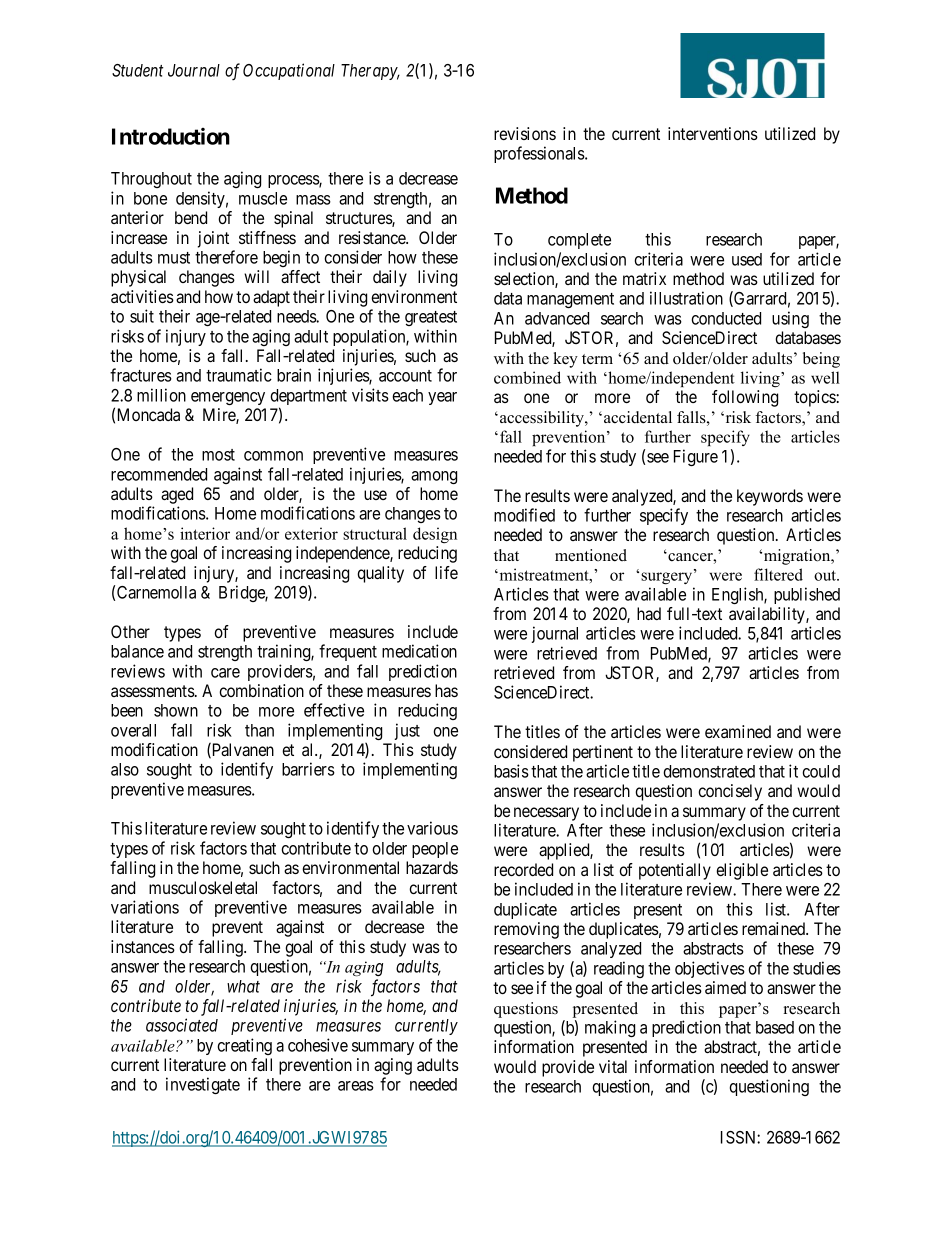 The image size is (952, 1233). What do you see at coordinates (176, 710) in the screenshot?
I see `shown` at bounding box center [176, 710].
